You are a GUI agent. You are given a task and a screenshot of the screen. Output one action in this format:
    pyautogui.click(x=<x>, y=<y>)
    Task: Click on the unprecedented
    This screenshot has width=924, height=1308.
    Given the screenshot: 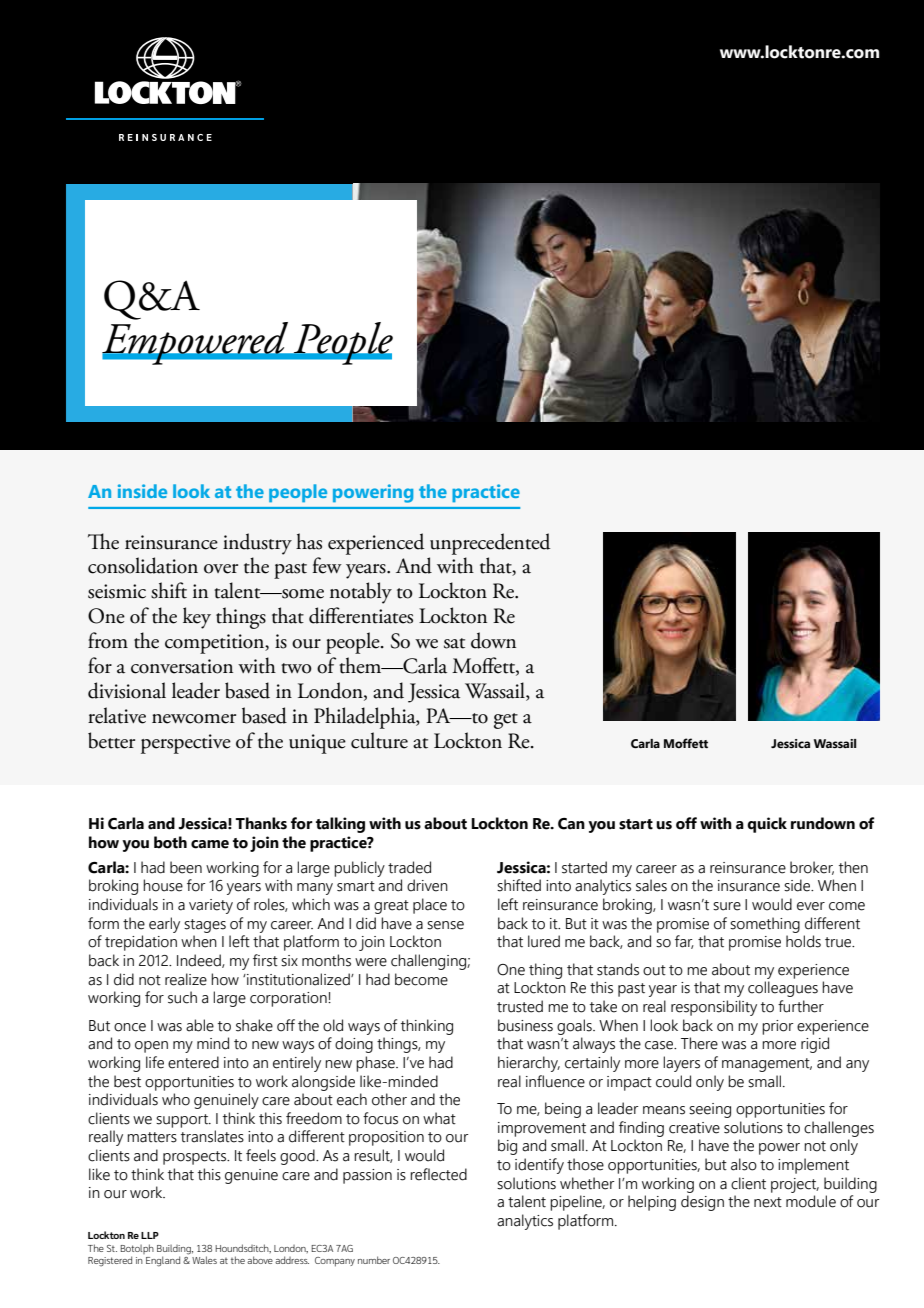 What is the action you would take?
    pyautogui.click(x=490, y=544)
